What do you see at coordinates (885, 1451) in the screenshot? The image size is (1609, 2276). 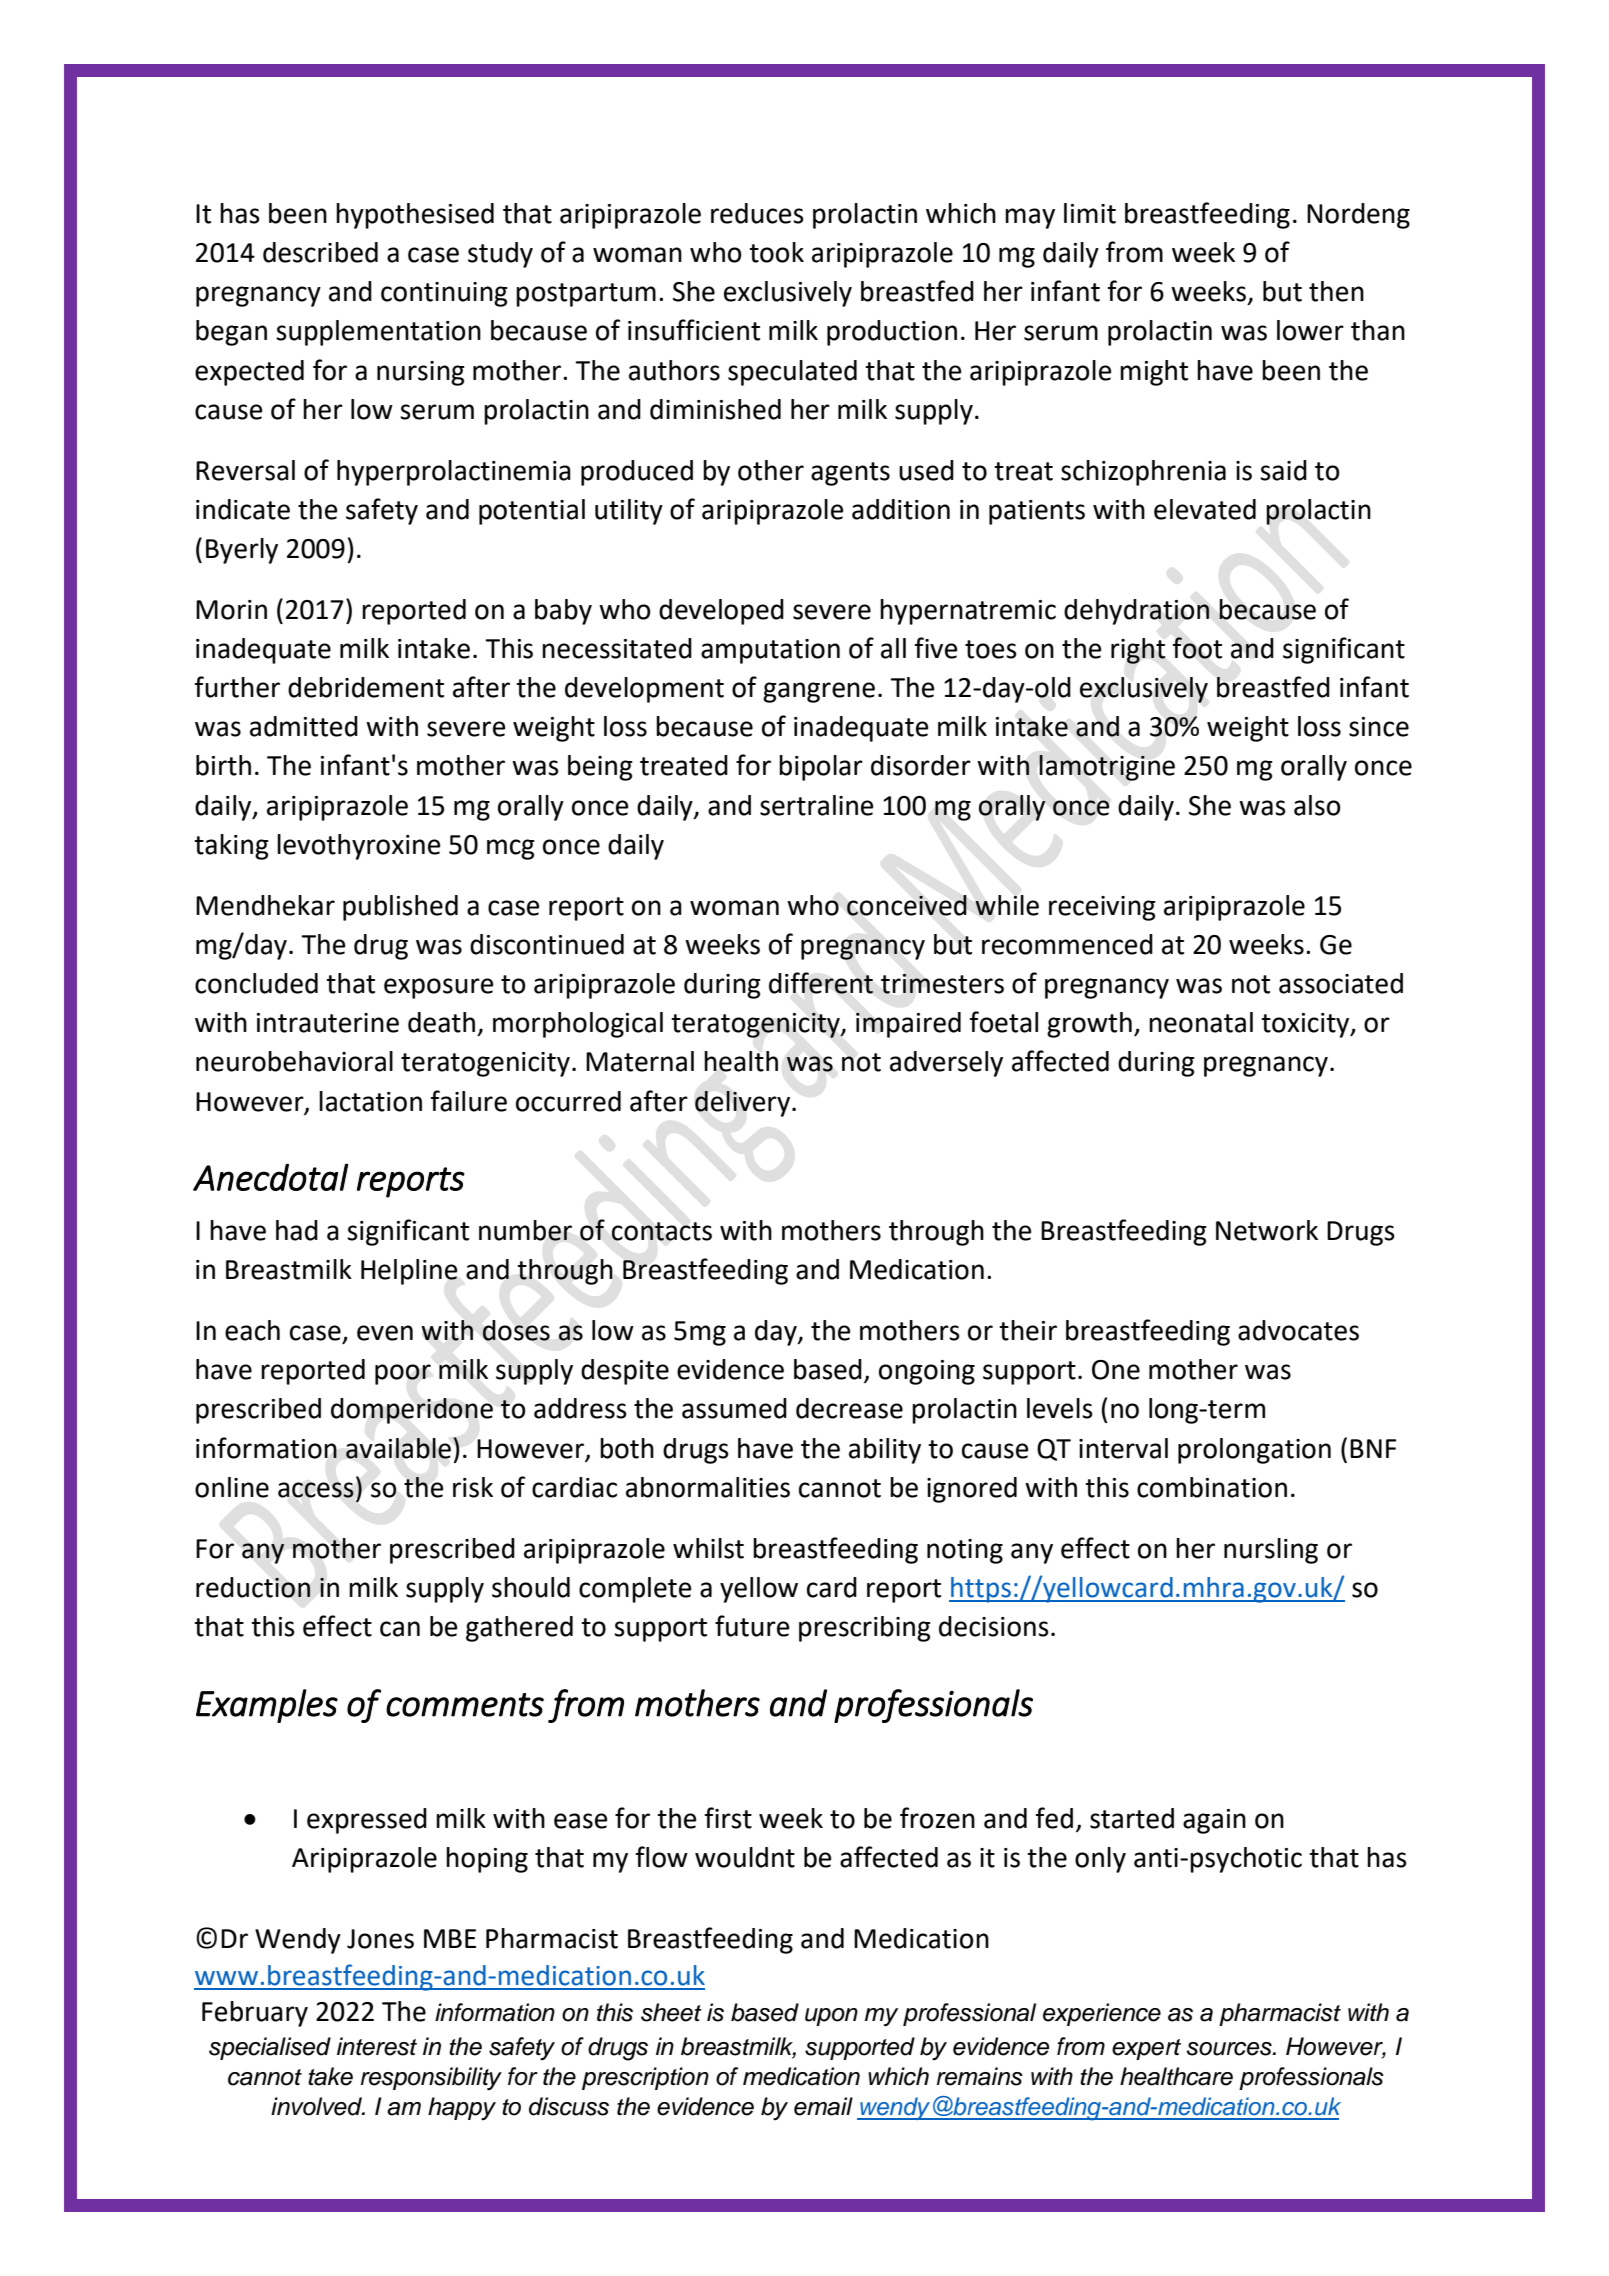 I see `ability` at bounding box center [885, 1451].
